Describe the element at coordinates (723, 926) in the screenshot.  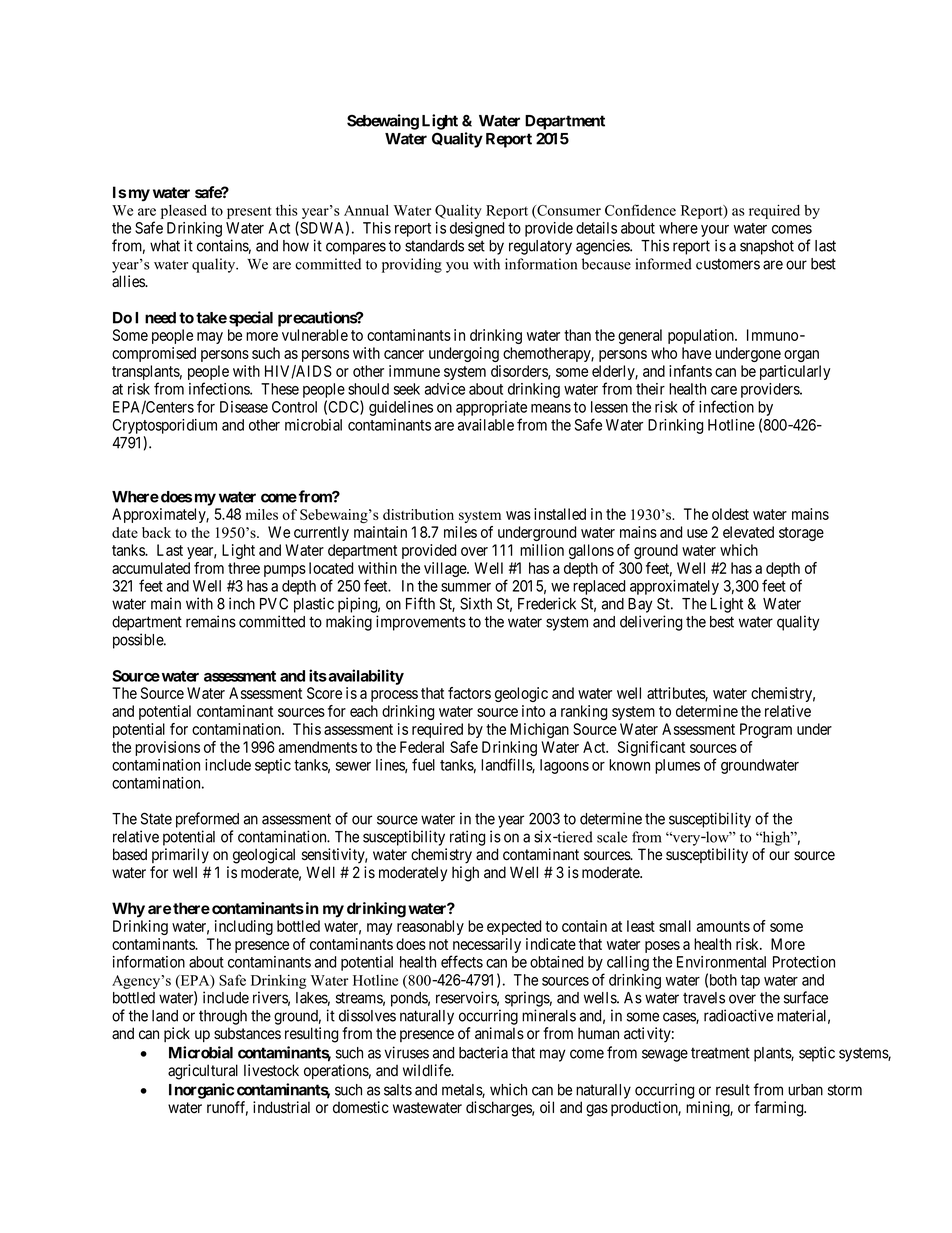
I see `amounts` at that location.
